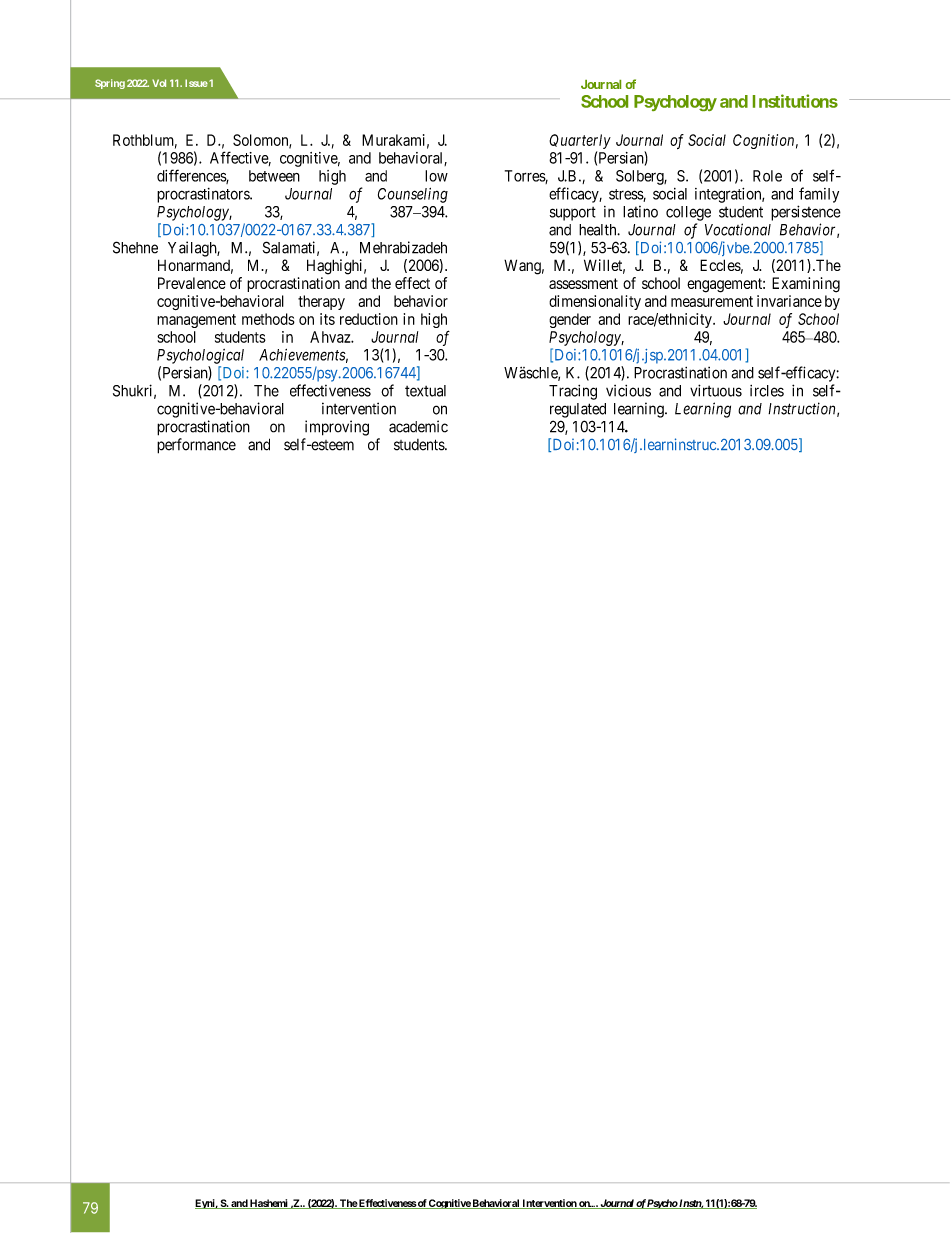  What do you see at coordinates (580, 141) in the document?
I see `Quarterly` at bounding box center [580, 141].
